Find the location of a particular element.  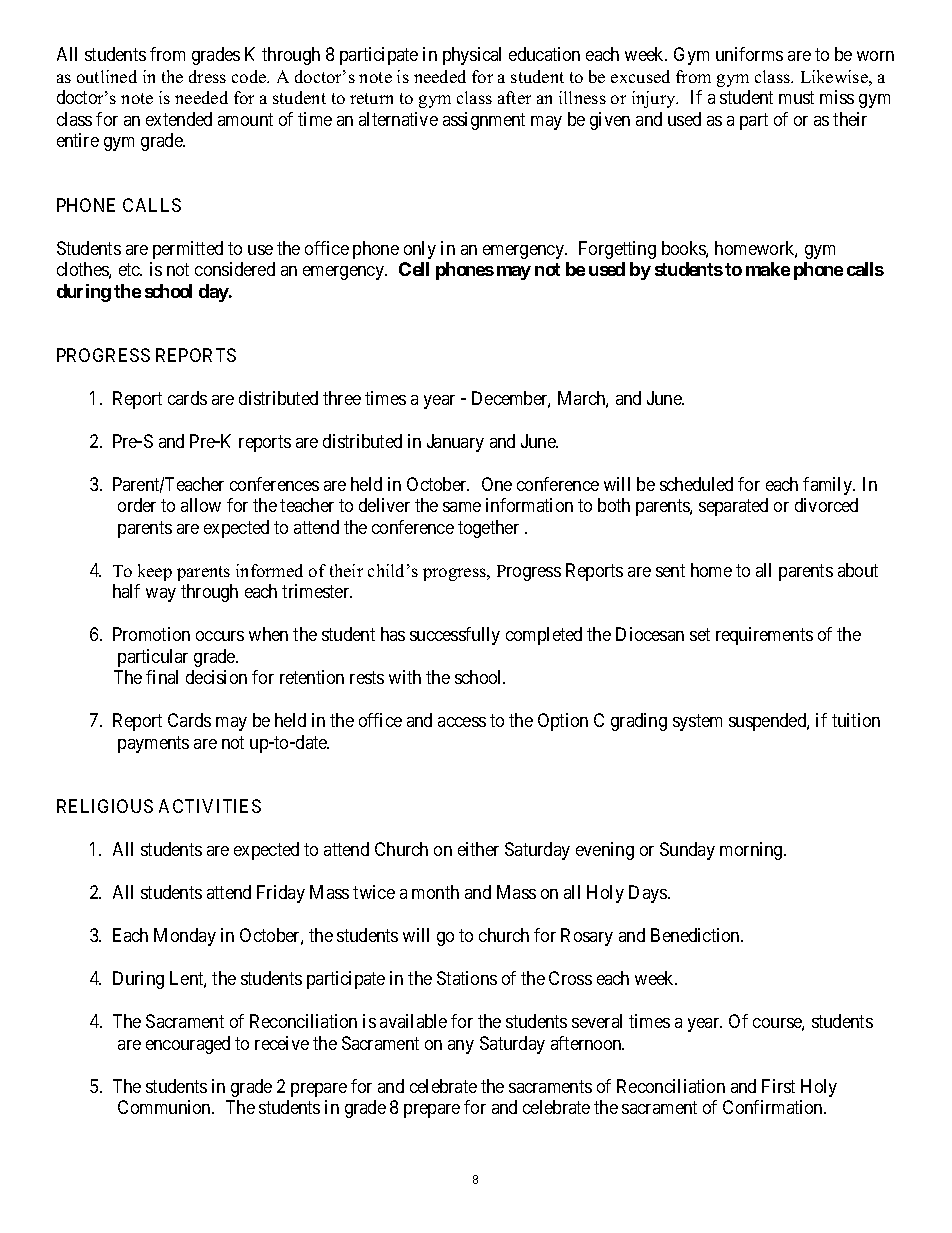

Cell is located at coordinates (414, 269).
